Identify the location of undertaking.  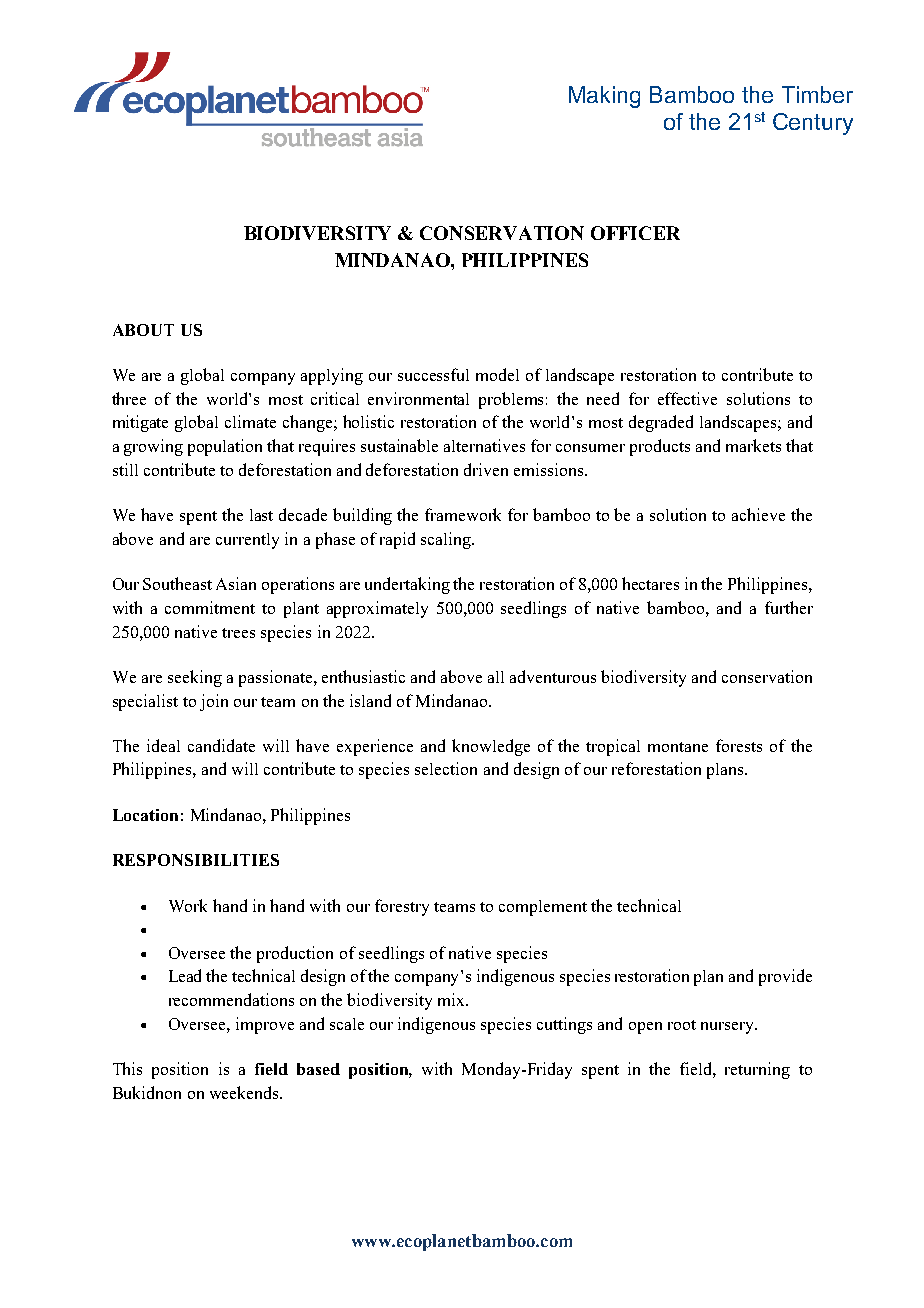
(407, 585).
